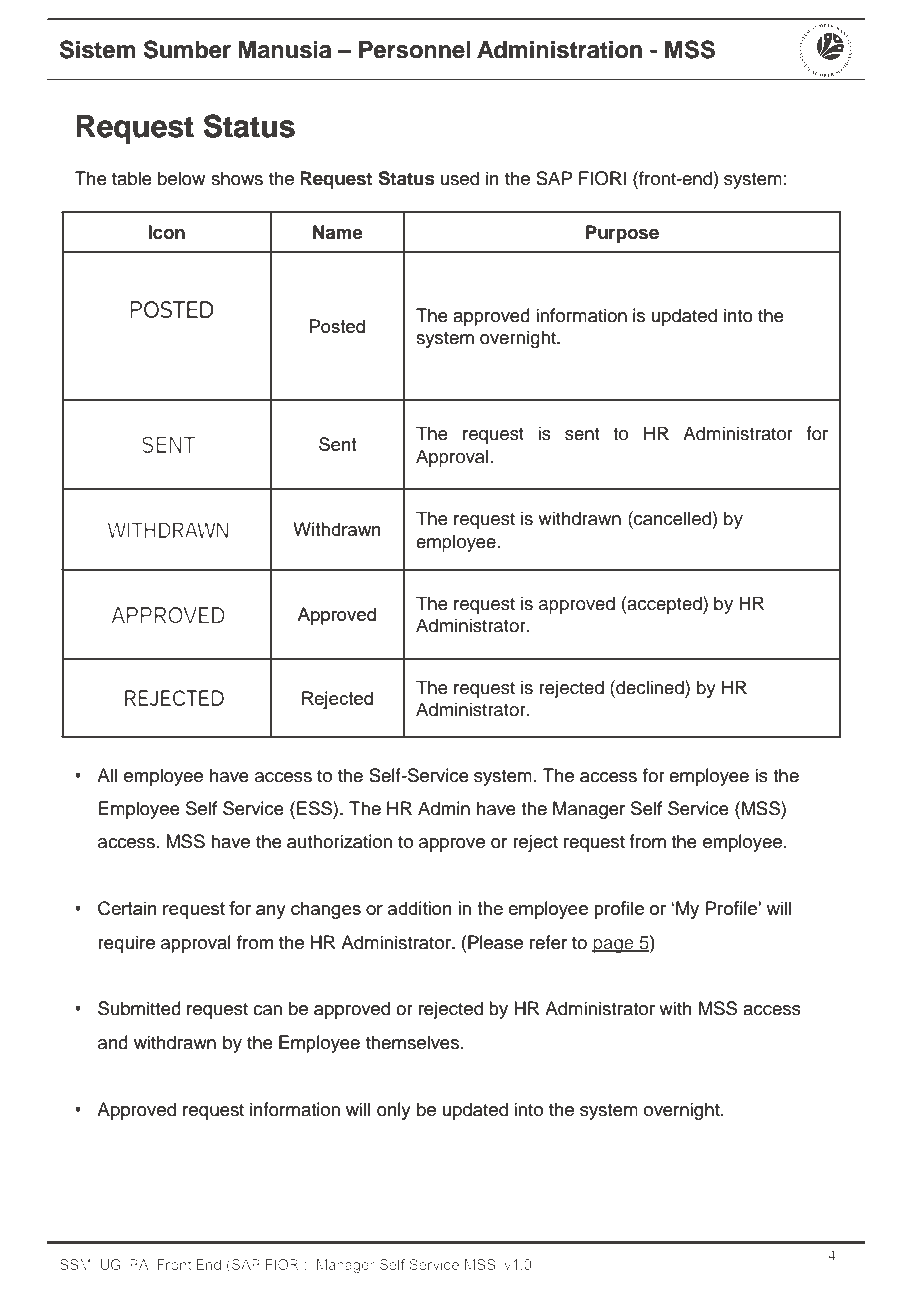 The height and width of the page is (1316, 911). I want to click on used, so click(460, 178).
